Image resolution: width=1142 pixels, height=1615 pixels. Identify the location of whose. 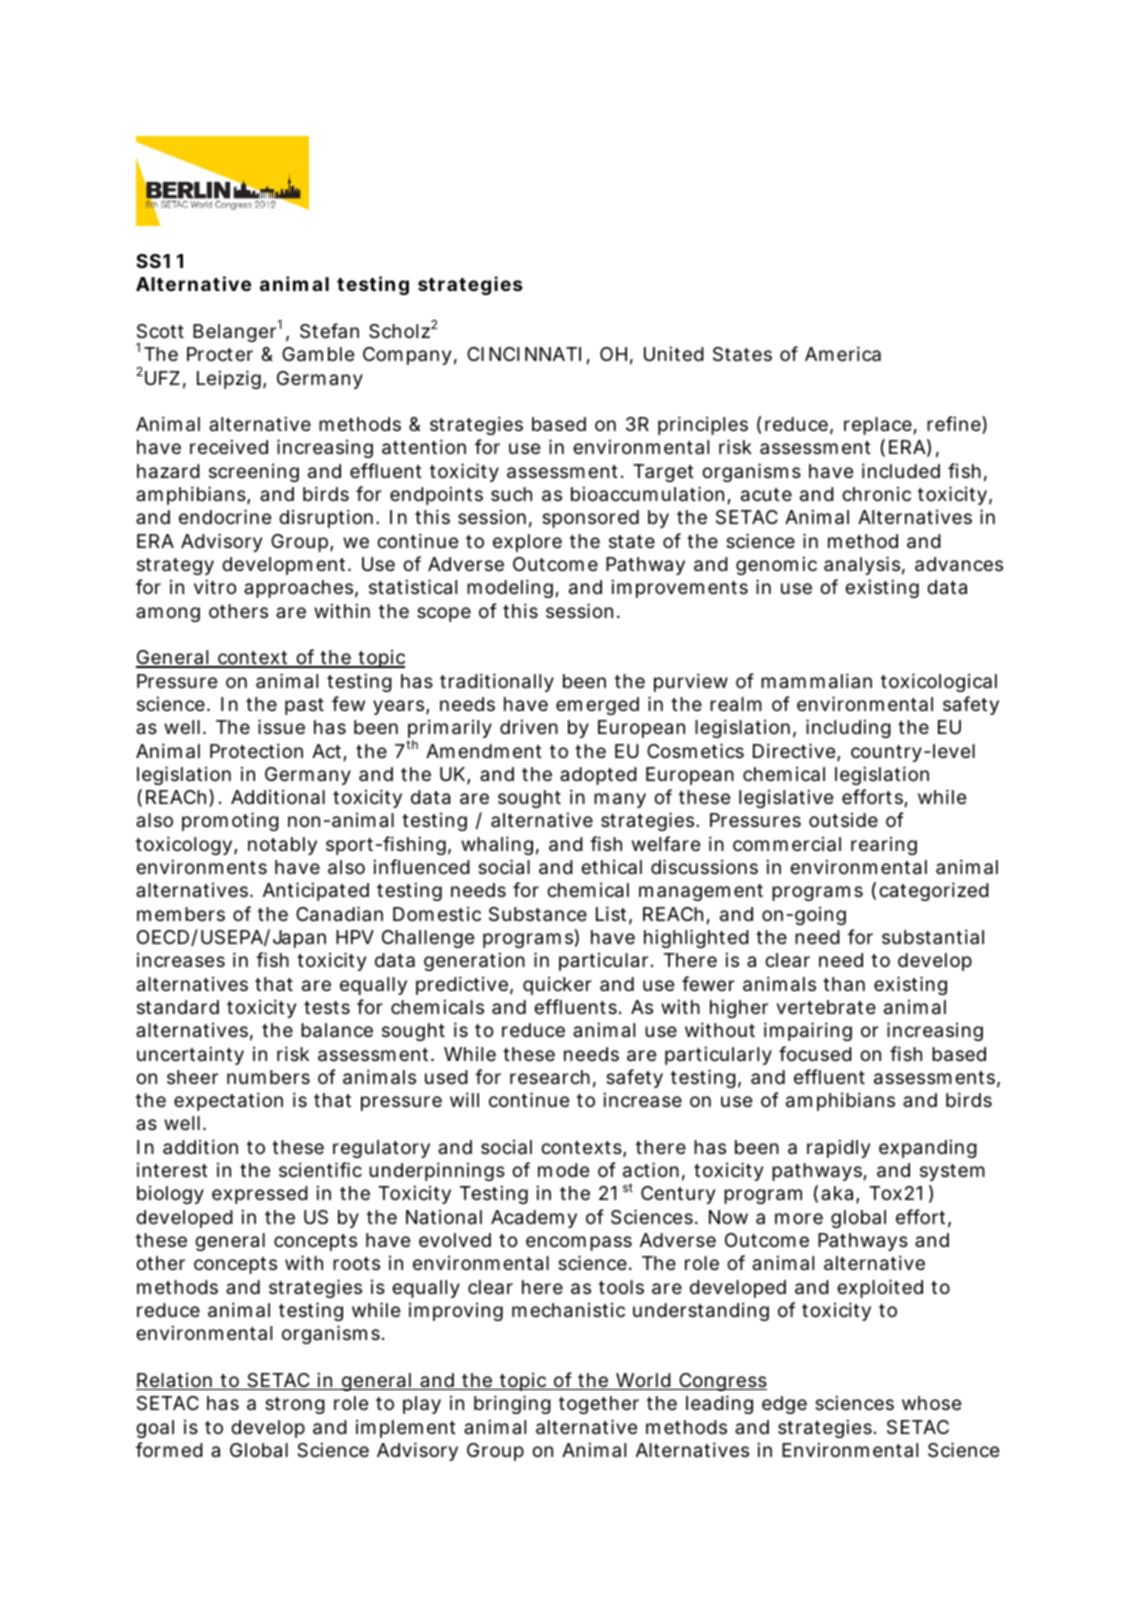
(931, 1403).
